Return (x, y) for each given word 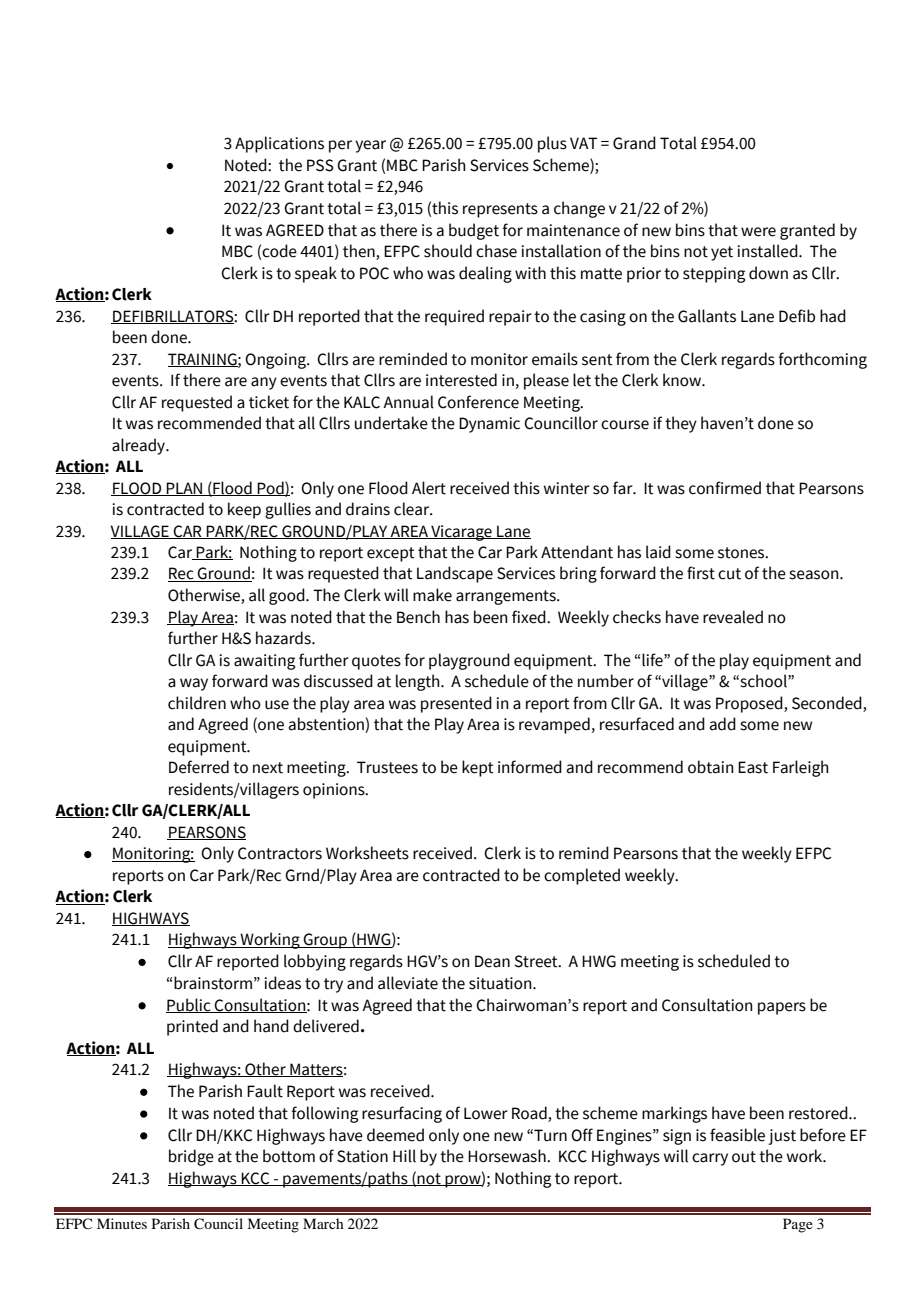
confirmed (725, 488)
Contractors (280, 853)
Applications (279, 144)
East (753, 767)
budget (474, 231)
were (758, 232)
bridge (191, 1157)
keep (244, 510)
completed (582, 876)
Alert (429, 488)
